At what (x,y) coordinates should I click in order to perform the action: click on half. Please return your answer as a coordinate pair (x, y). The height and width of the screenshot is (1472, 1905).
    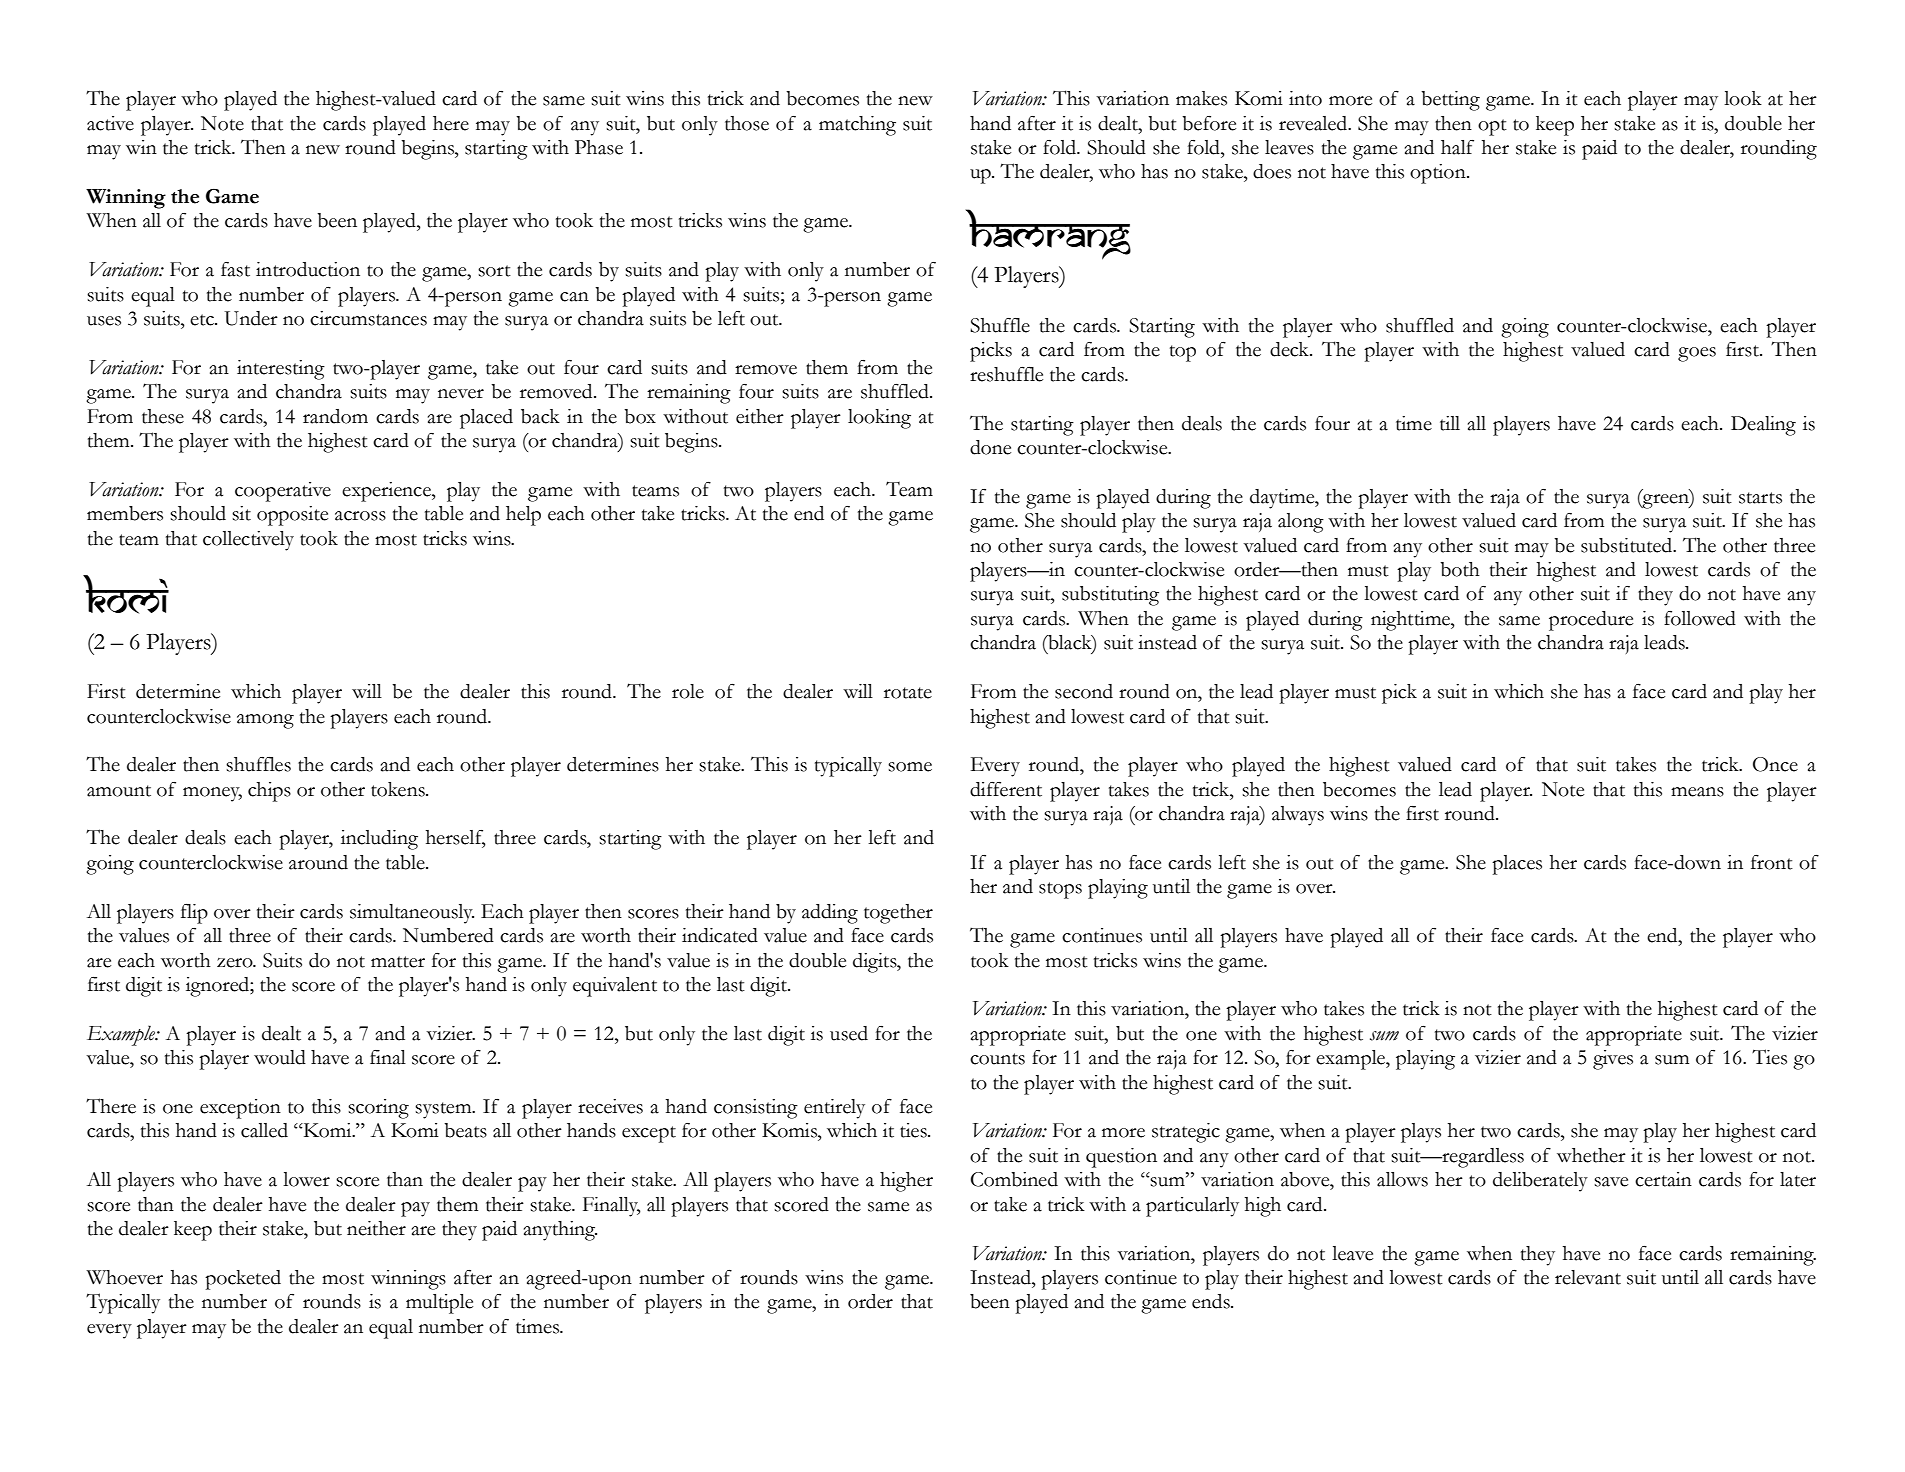
    Looking at the image, I should click on (1457, 147).
